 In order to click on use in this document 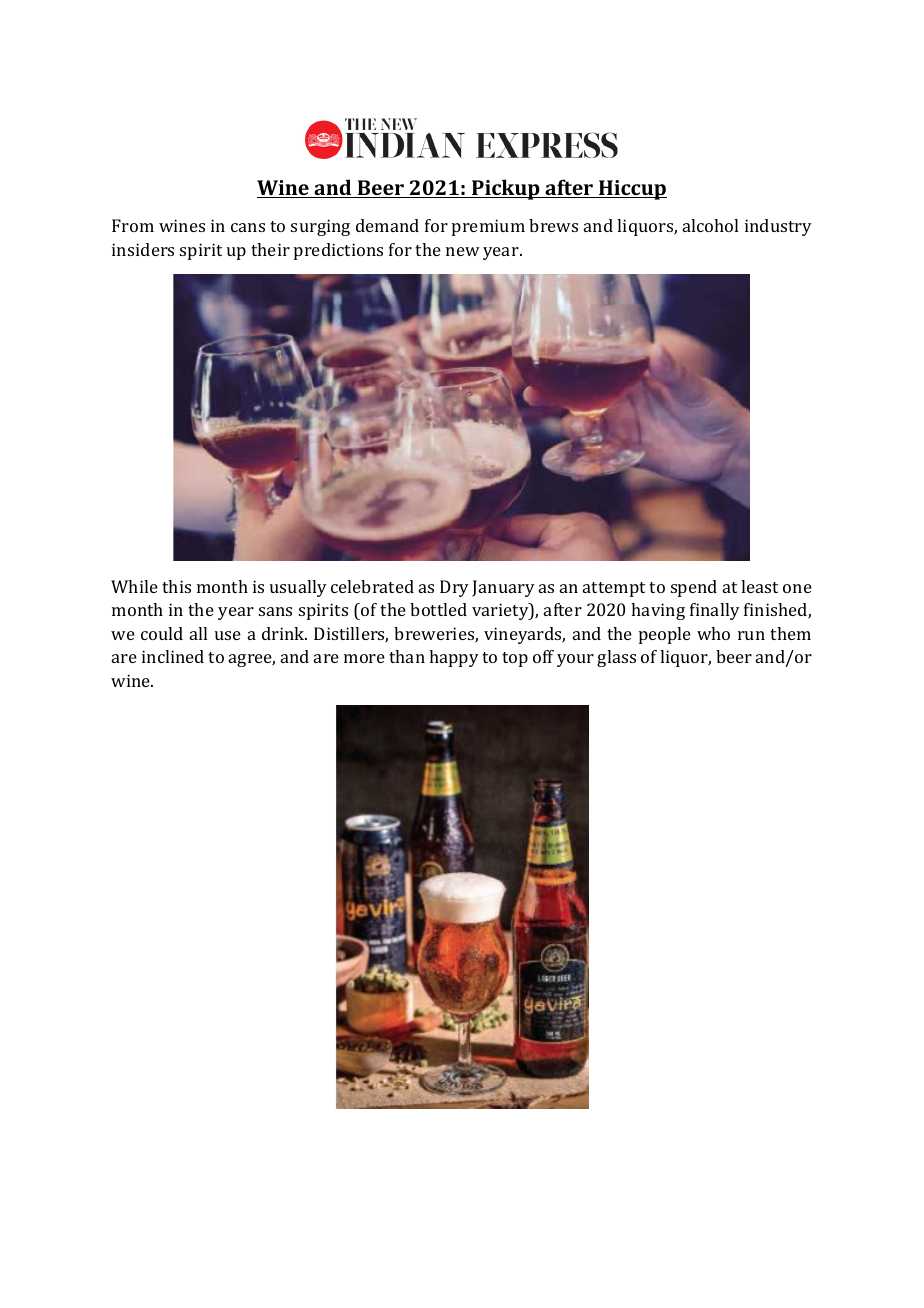, I will do `click(228, 635)`.
